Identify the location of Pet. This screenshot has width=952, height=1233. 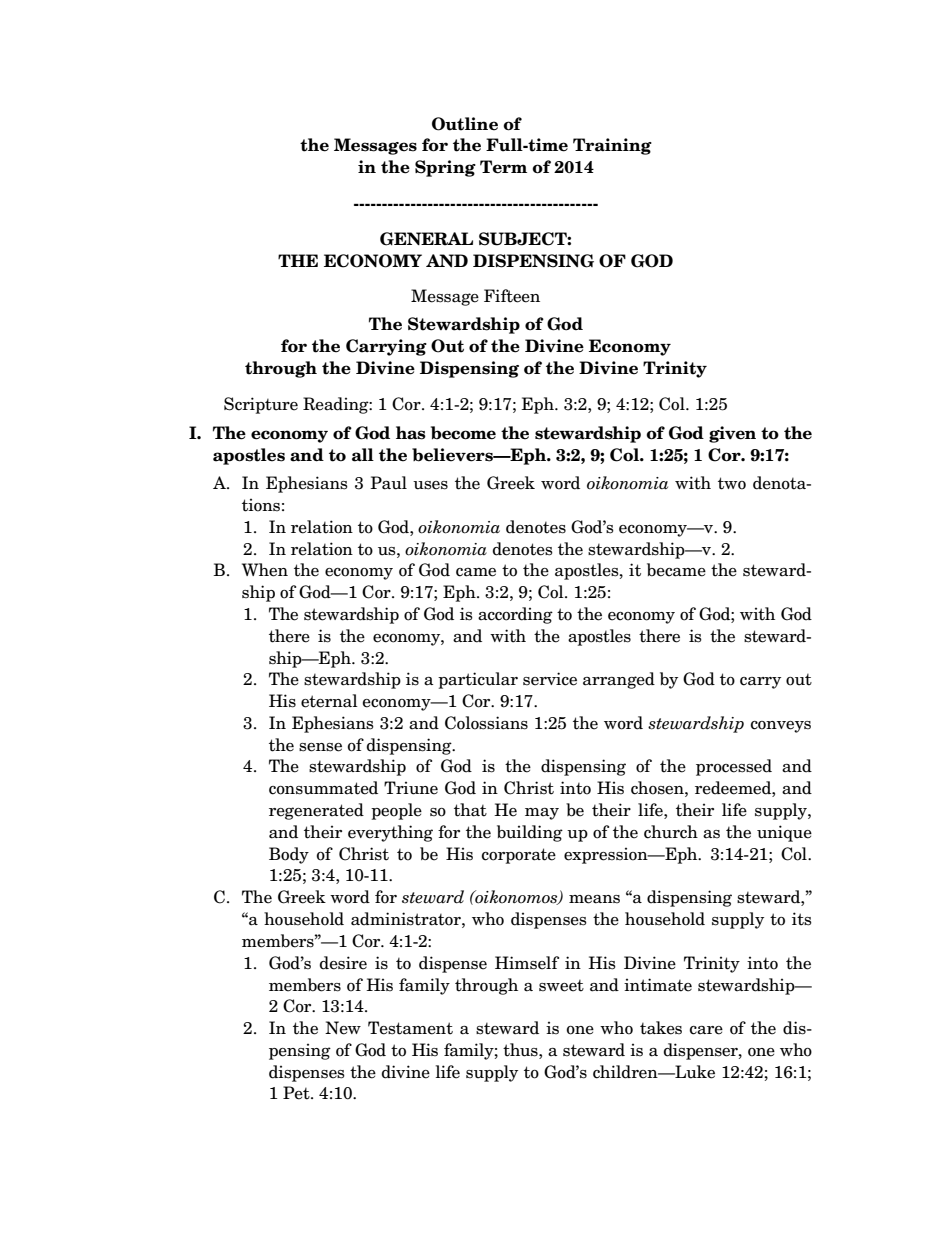
(297, 1093).
